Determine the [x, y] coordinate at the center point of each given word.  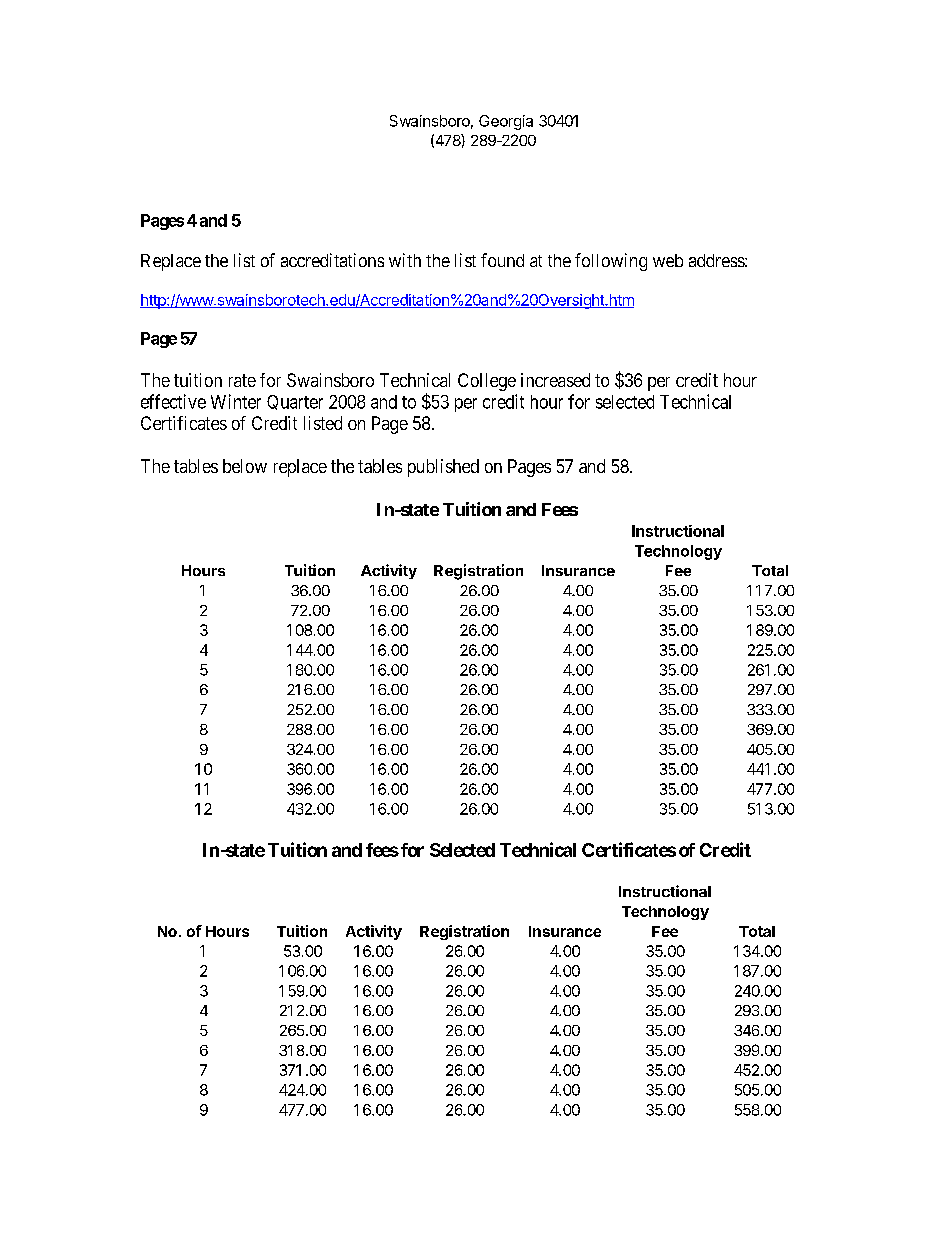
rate [242, 380]
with [405, 260]
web [668, 260]
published [443, 468]
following [611, 262]
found [502, 260]
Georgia [506, 122]
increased [555, 380]
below [245, 466]
